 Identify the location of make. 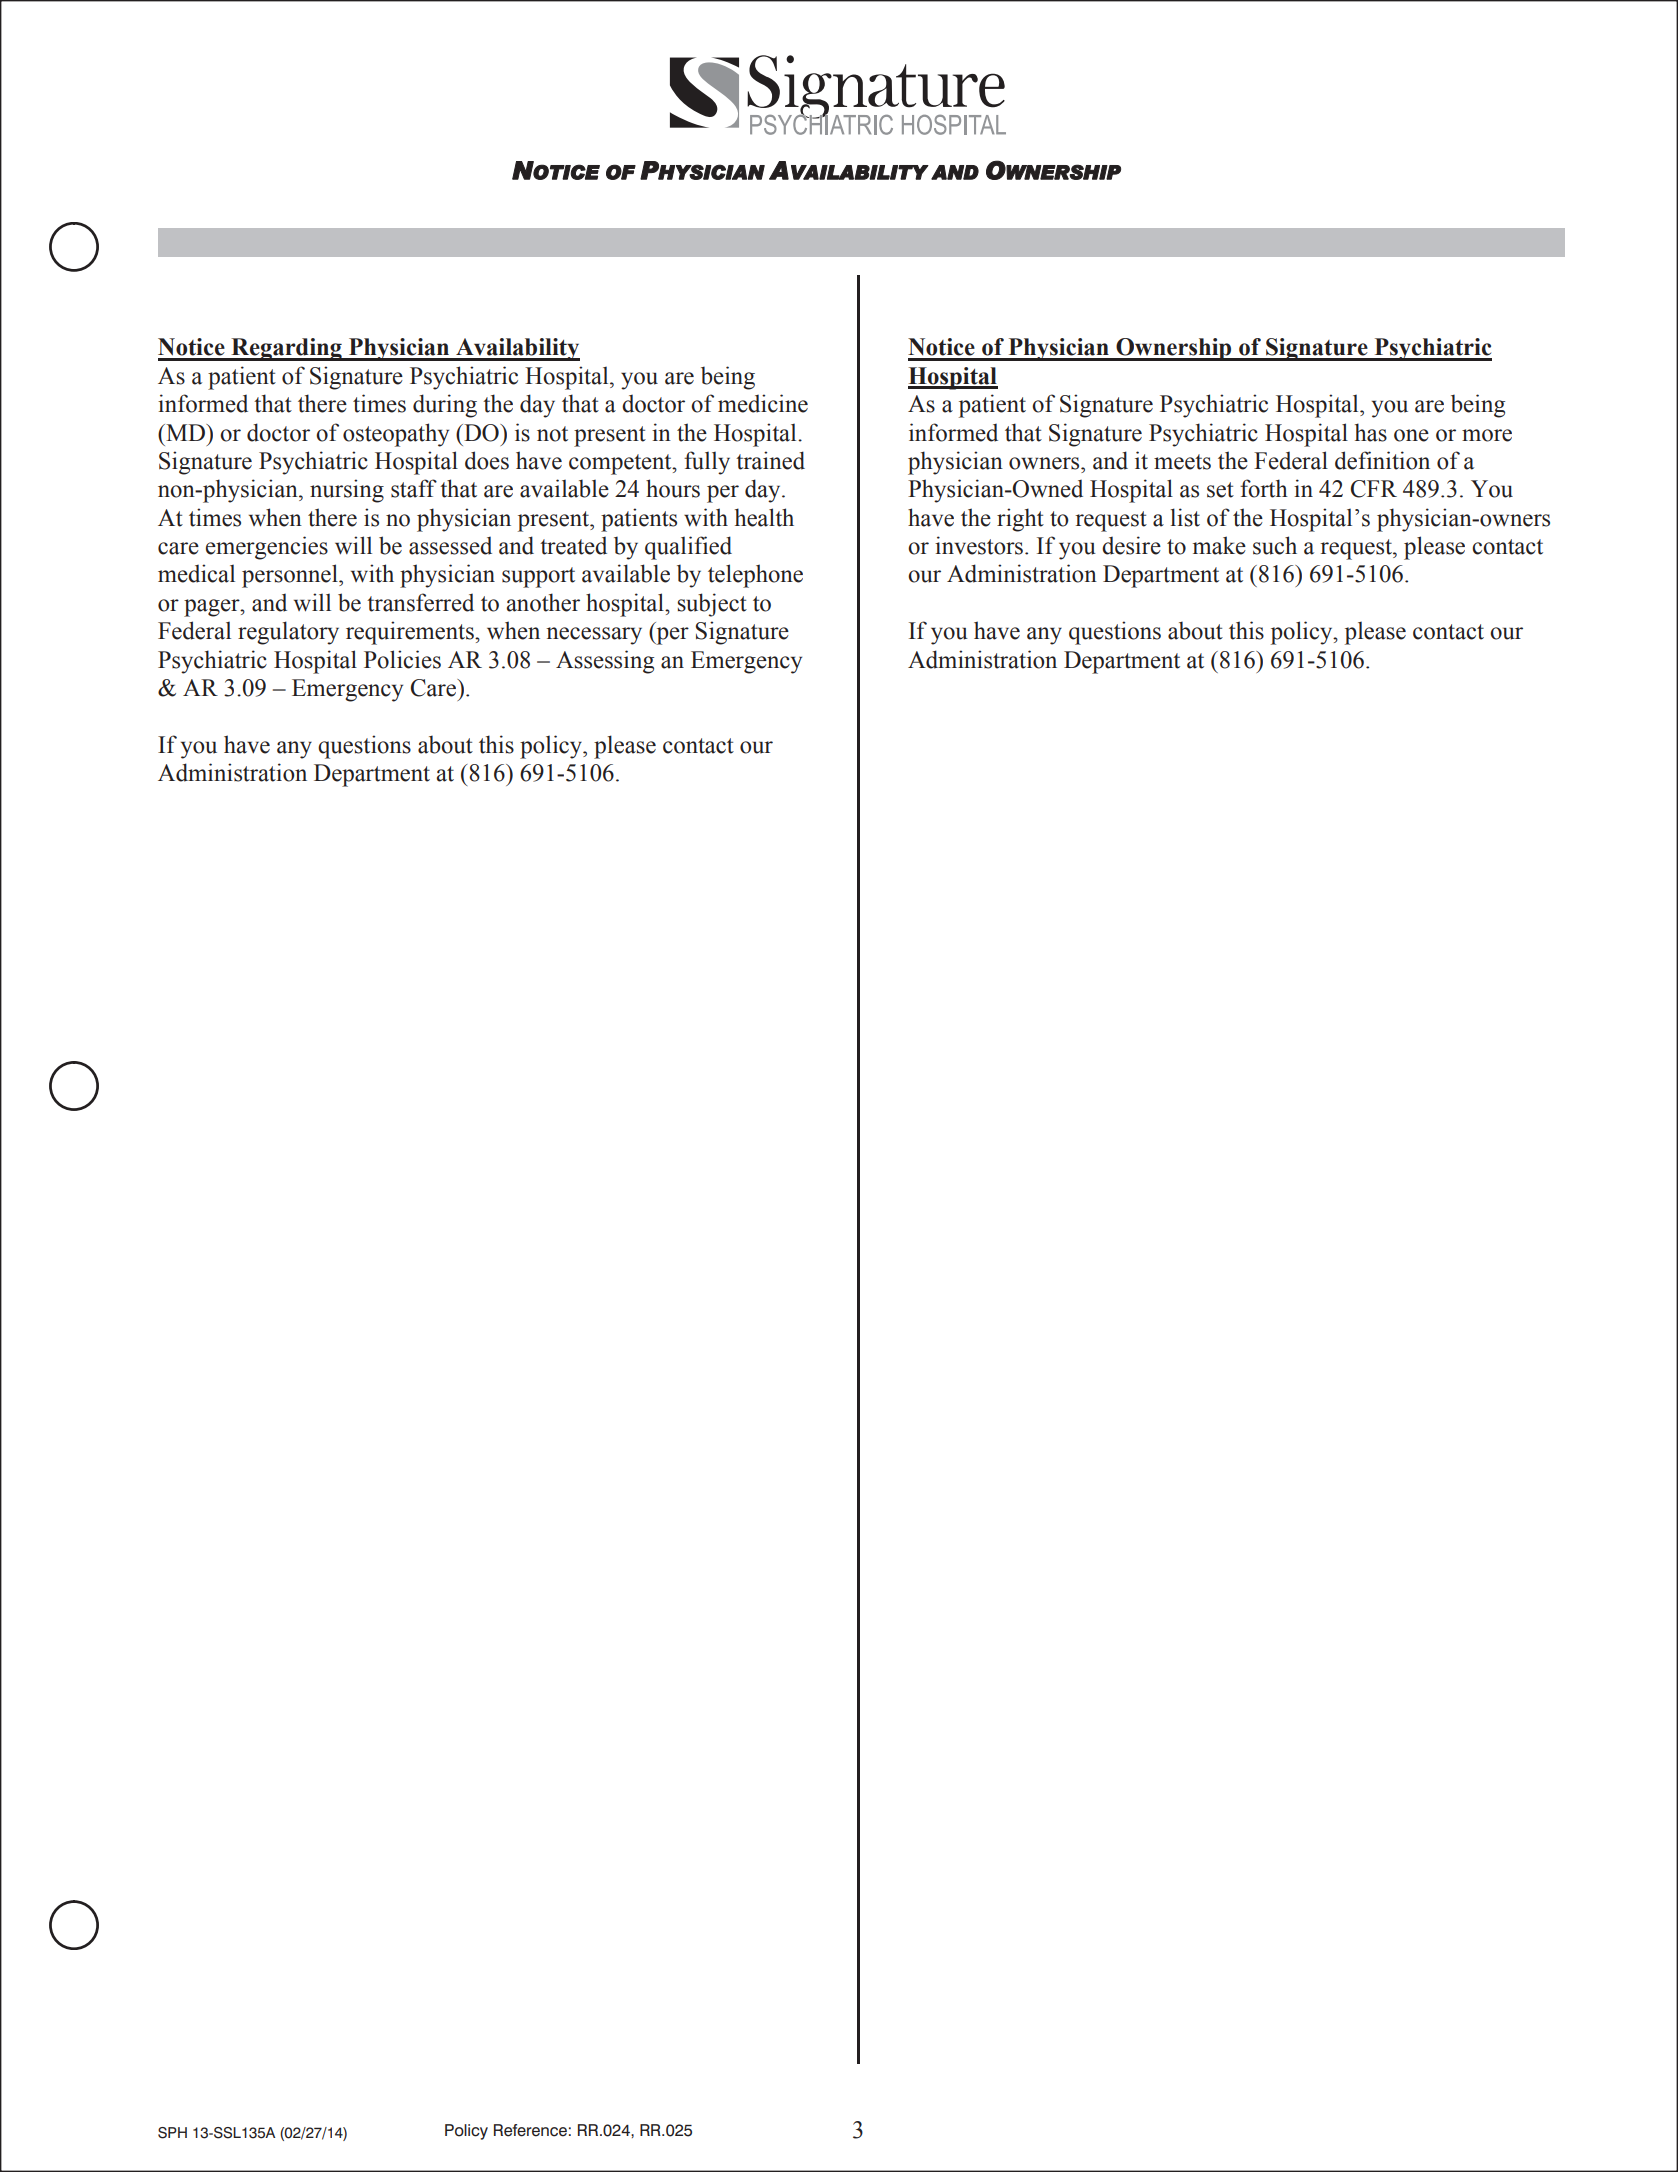
(1219, 545).
